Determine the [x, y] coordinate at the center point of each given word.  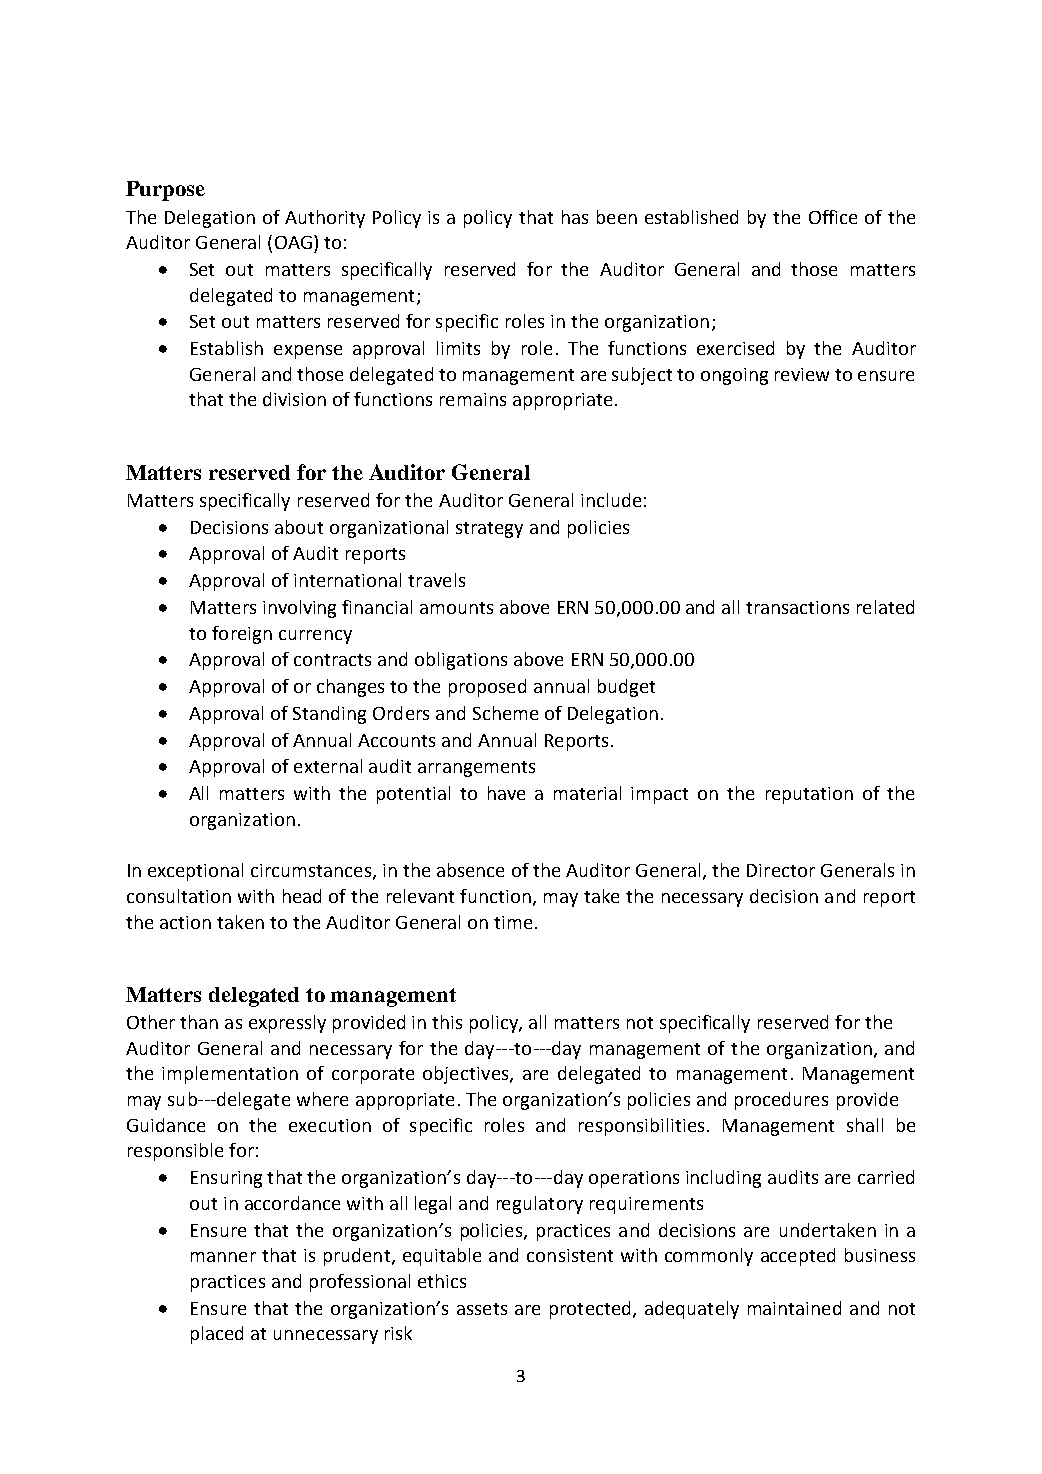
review [802, 374]
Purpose [165, 191]
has [575, 217]
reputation [809, 795]
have [506, 793]
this [447, 1022]
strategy [489, 530]
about [299, 527]
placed [217, 1335]
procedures [781, 1101]
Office [833, 217]
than [199, 1022]
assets [482, 1309]
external [328, 766]
